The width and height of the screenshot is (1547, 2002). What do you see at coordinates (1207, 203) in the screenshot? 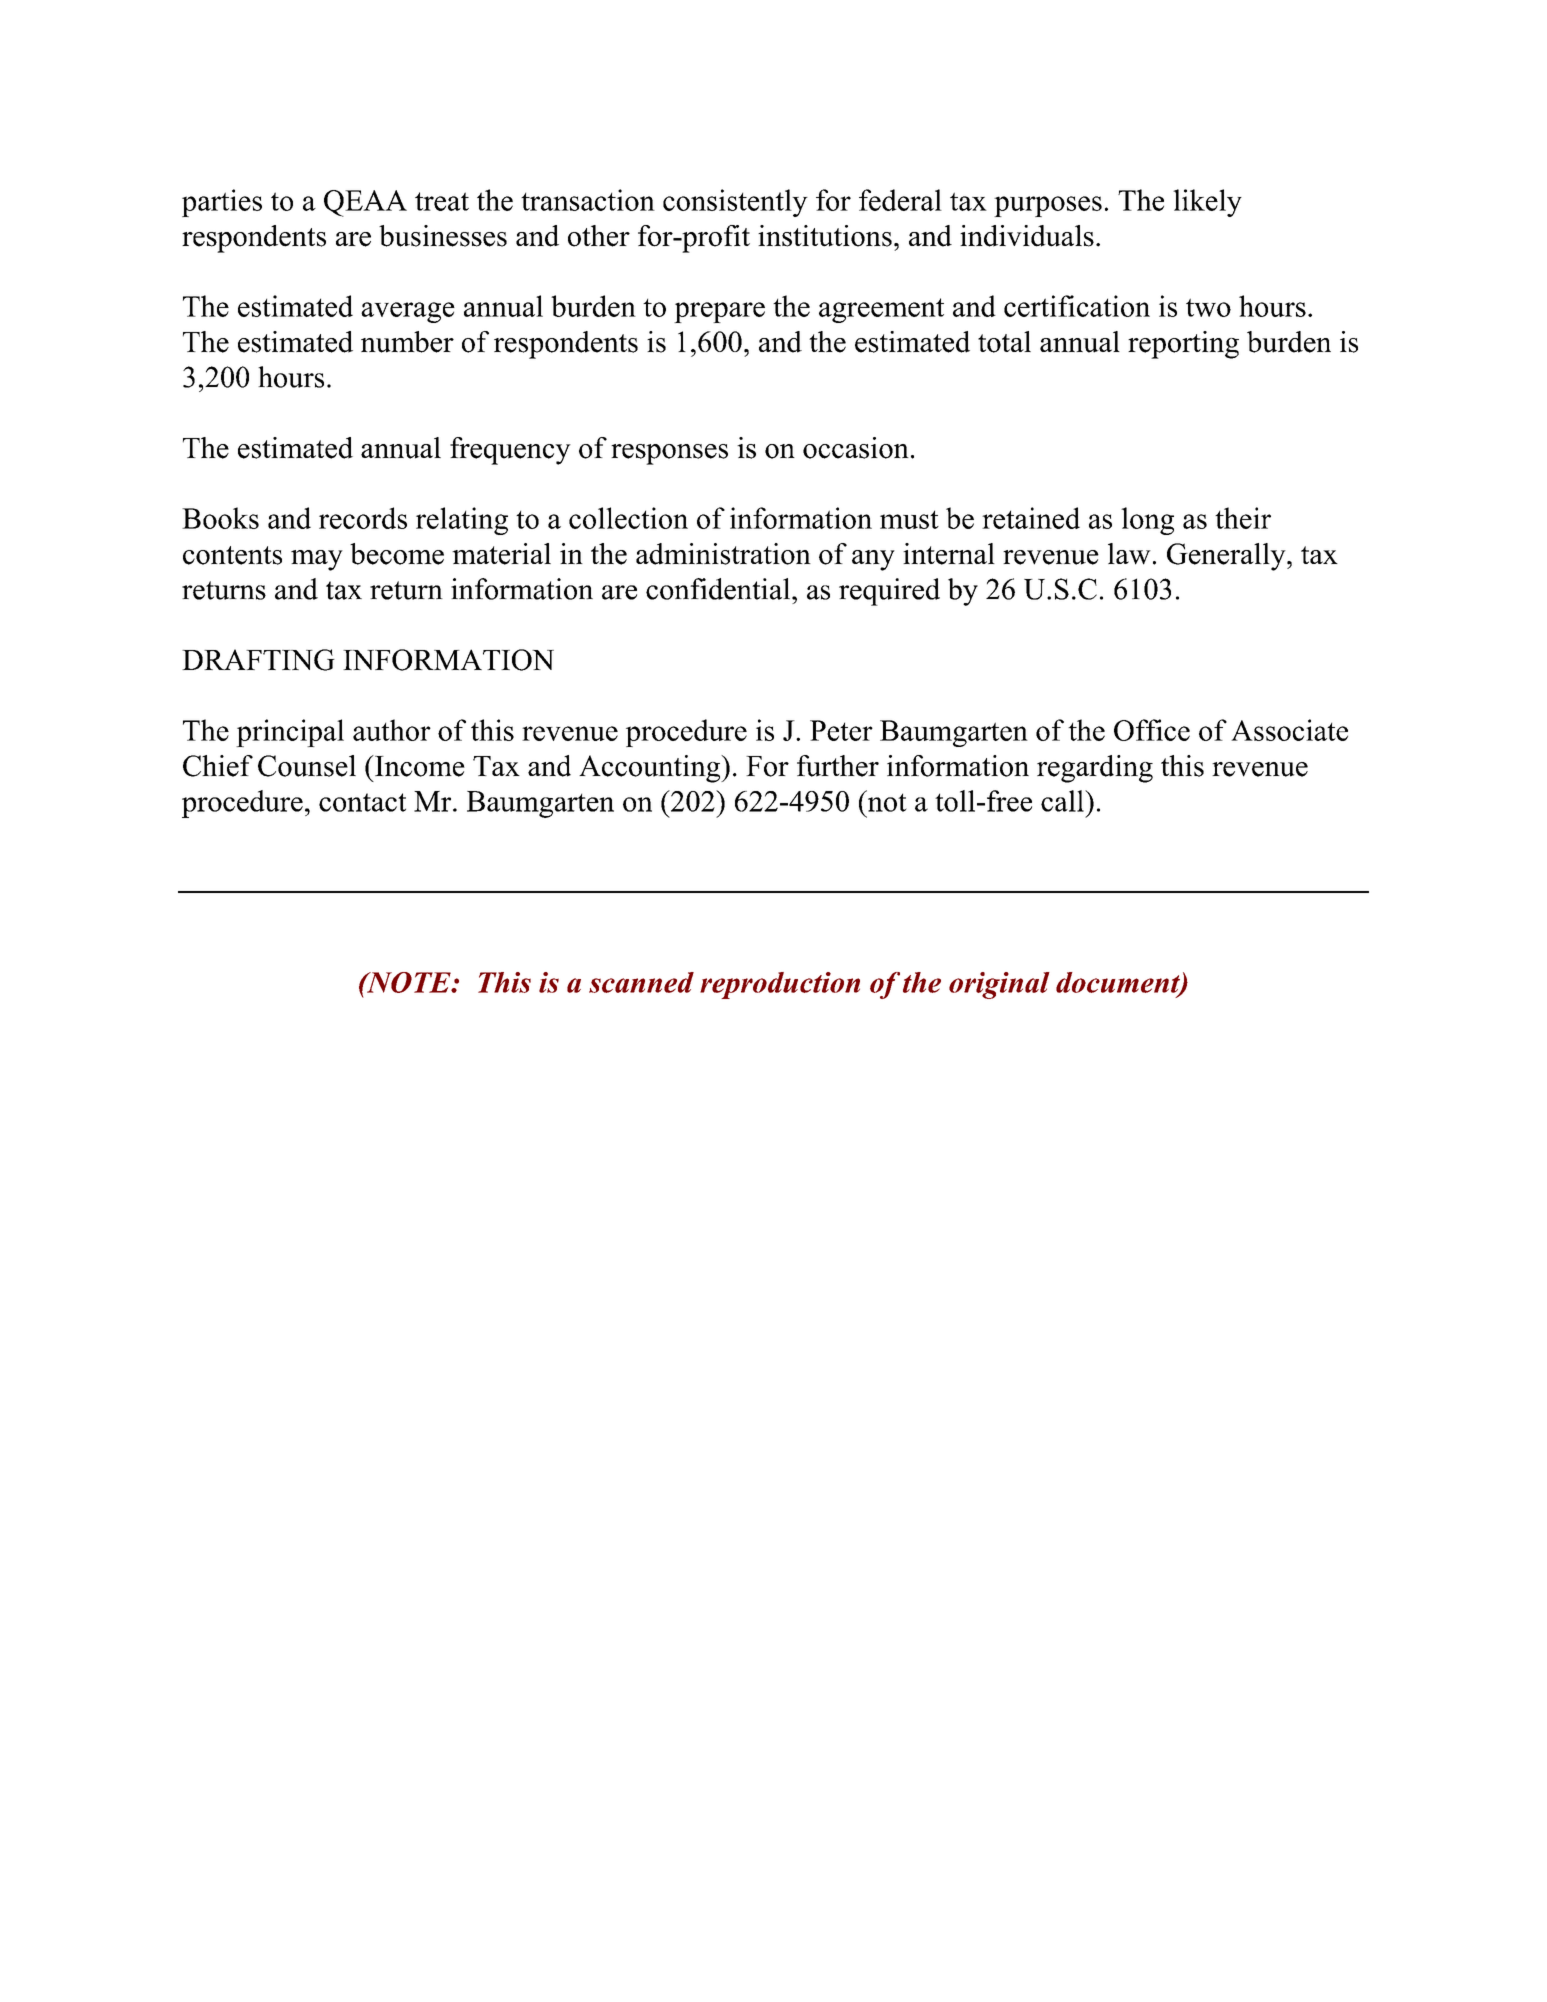
I see `likely` at bounding box center [1207, 203].
